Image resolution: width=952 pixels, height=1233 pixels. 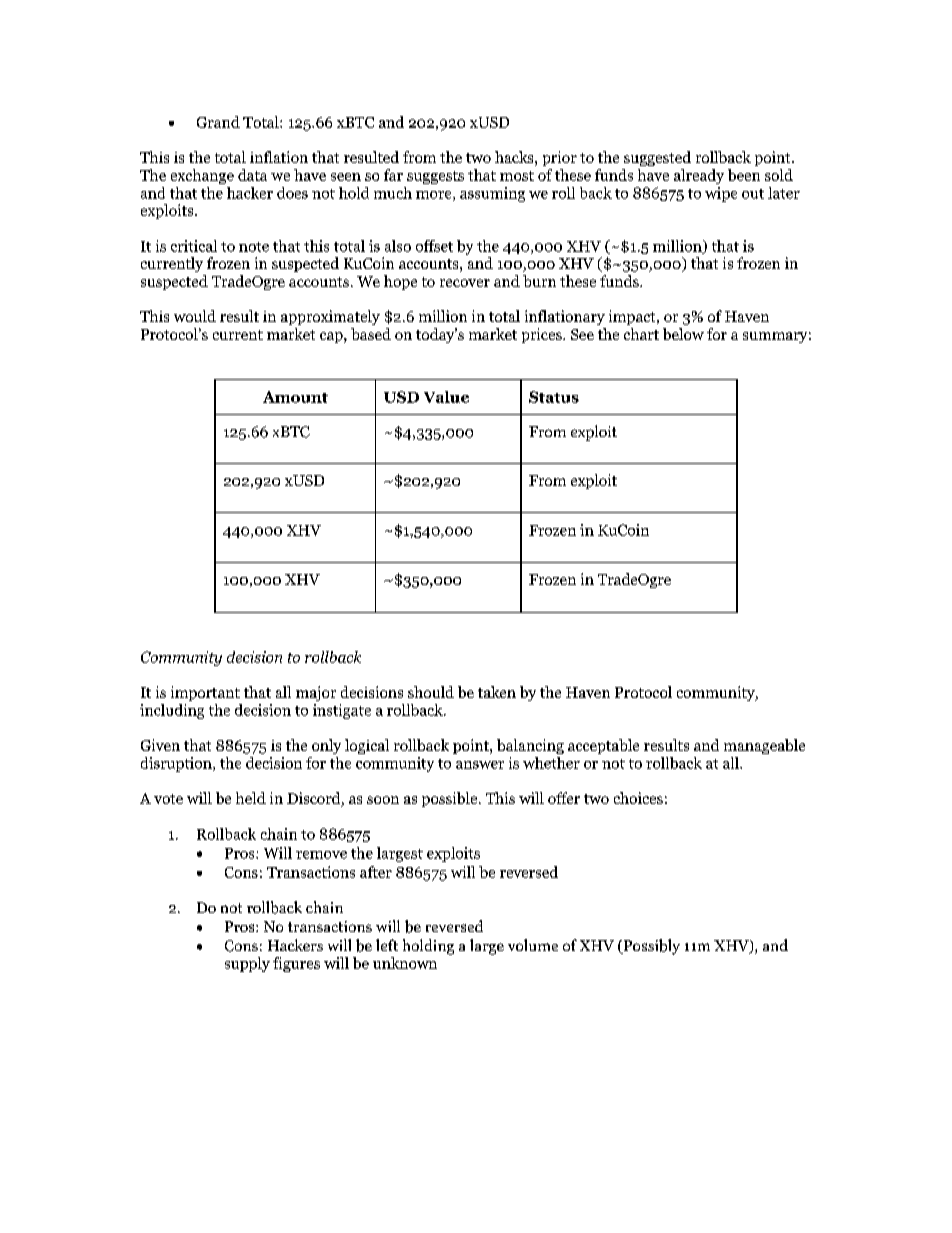 I want to click on Value, so click(x=446, y=397).
